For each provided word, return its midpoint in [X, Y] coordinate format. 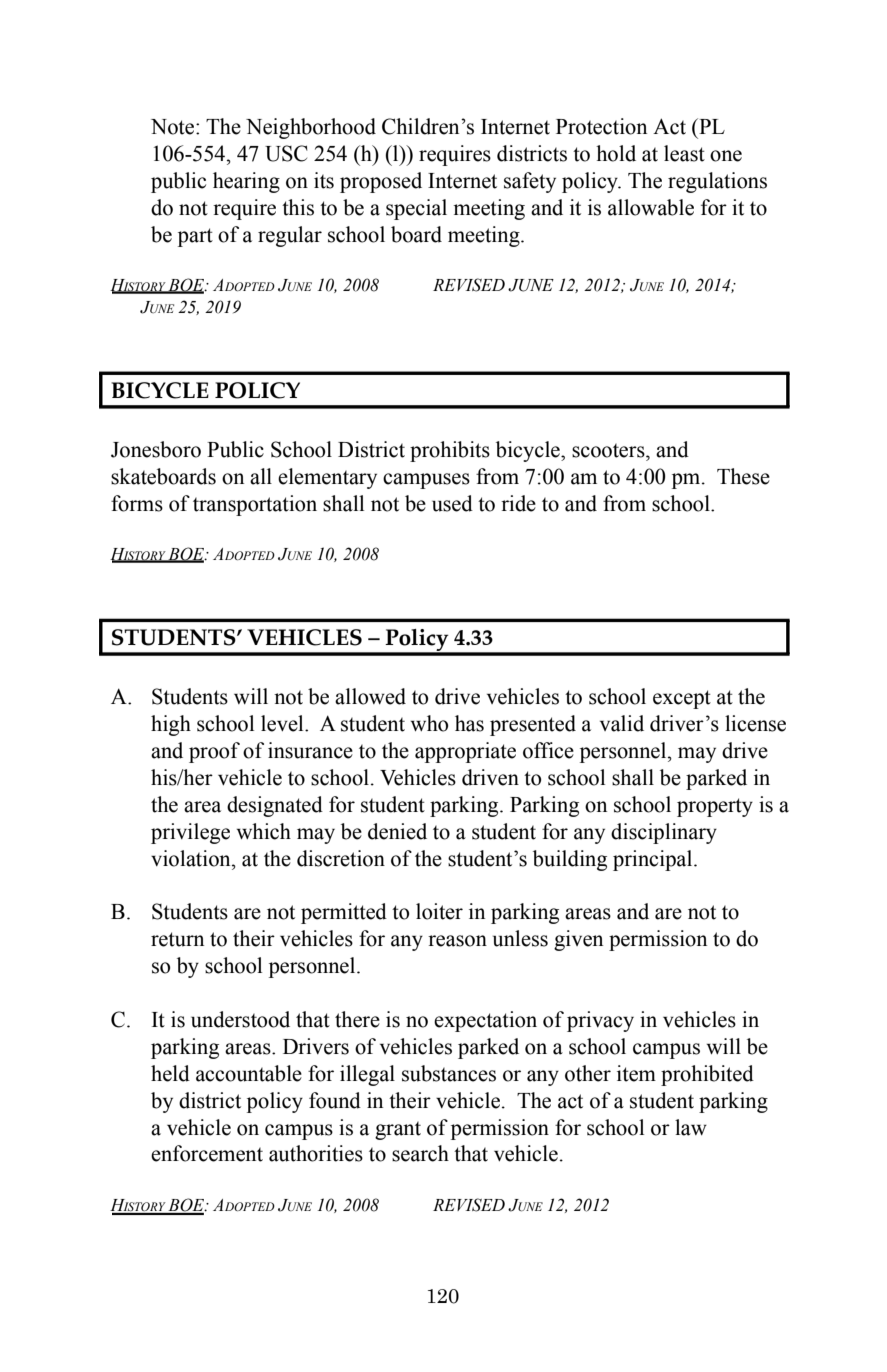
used [452, 503]
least [684, 153]
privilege [190, 833]
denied [397, 831]
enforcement [207, 1153]
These [743, 476]
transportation [255, 505]
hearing [246, 182]
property [715, 807]
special [416, 209]
